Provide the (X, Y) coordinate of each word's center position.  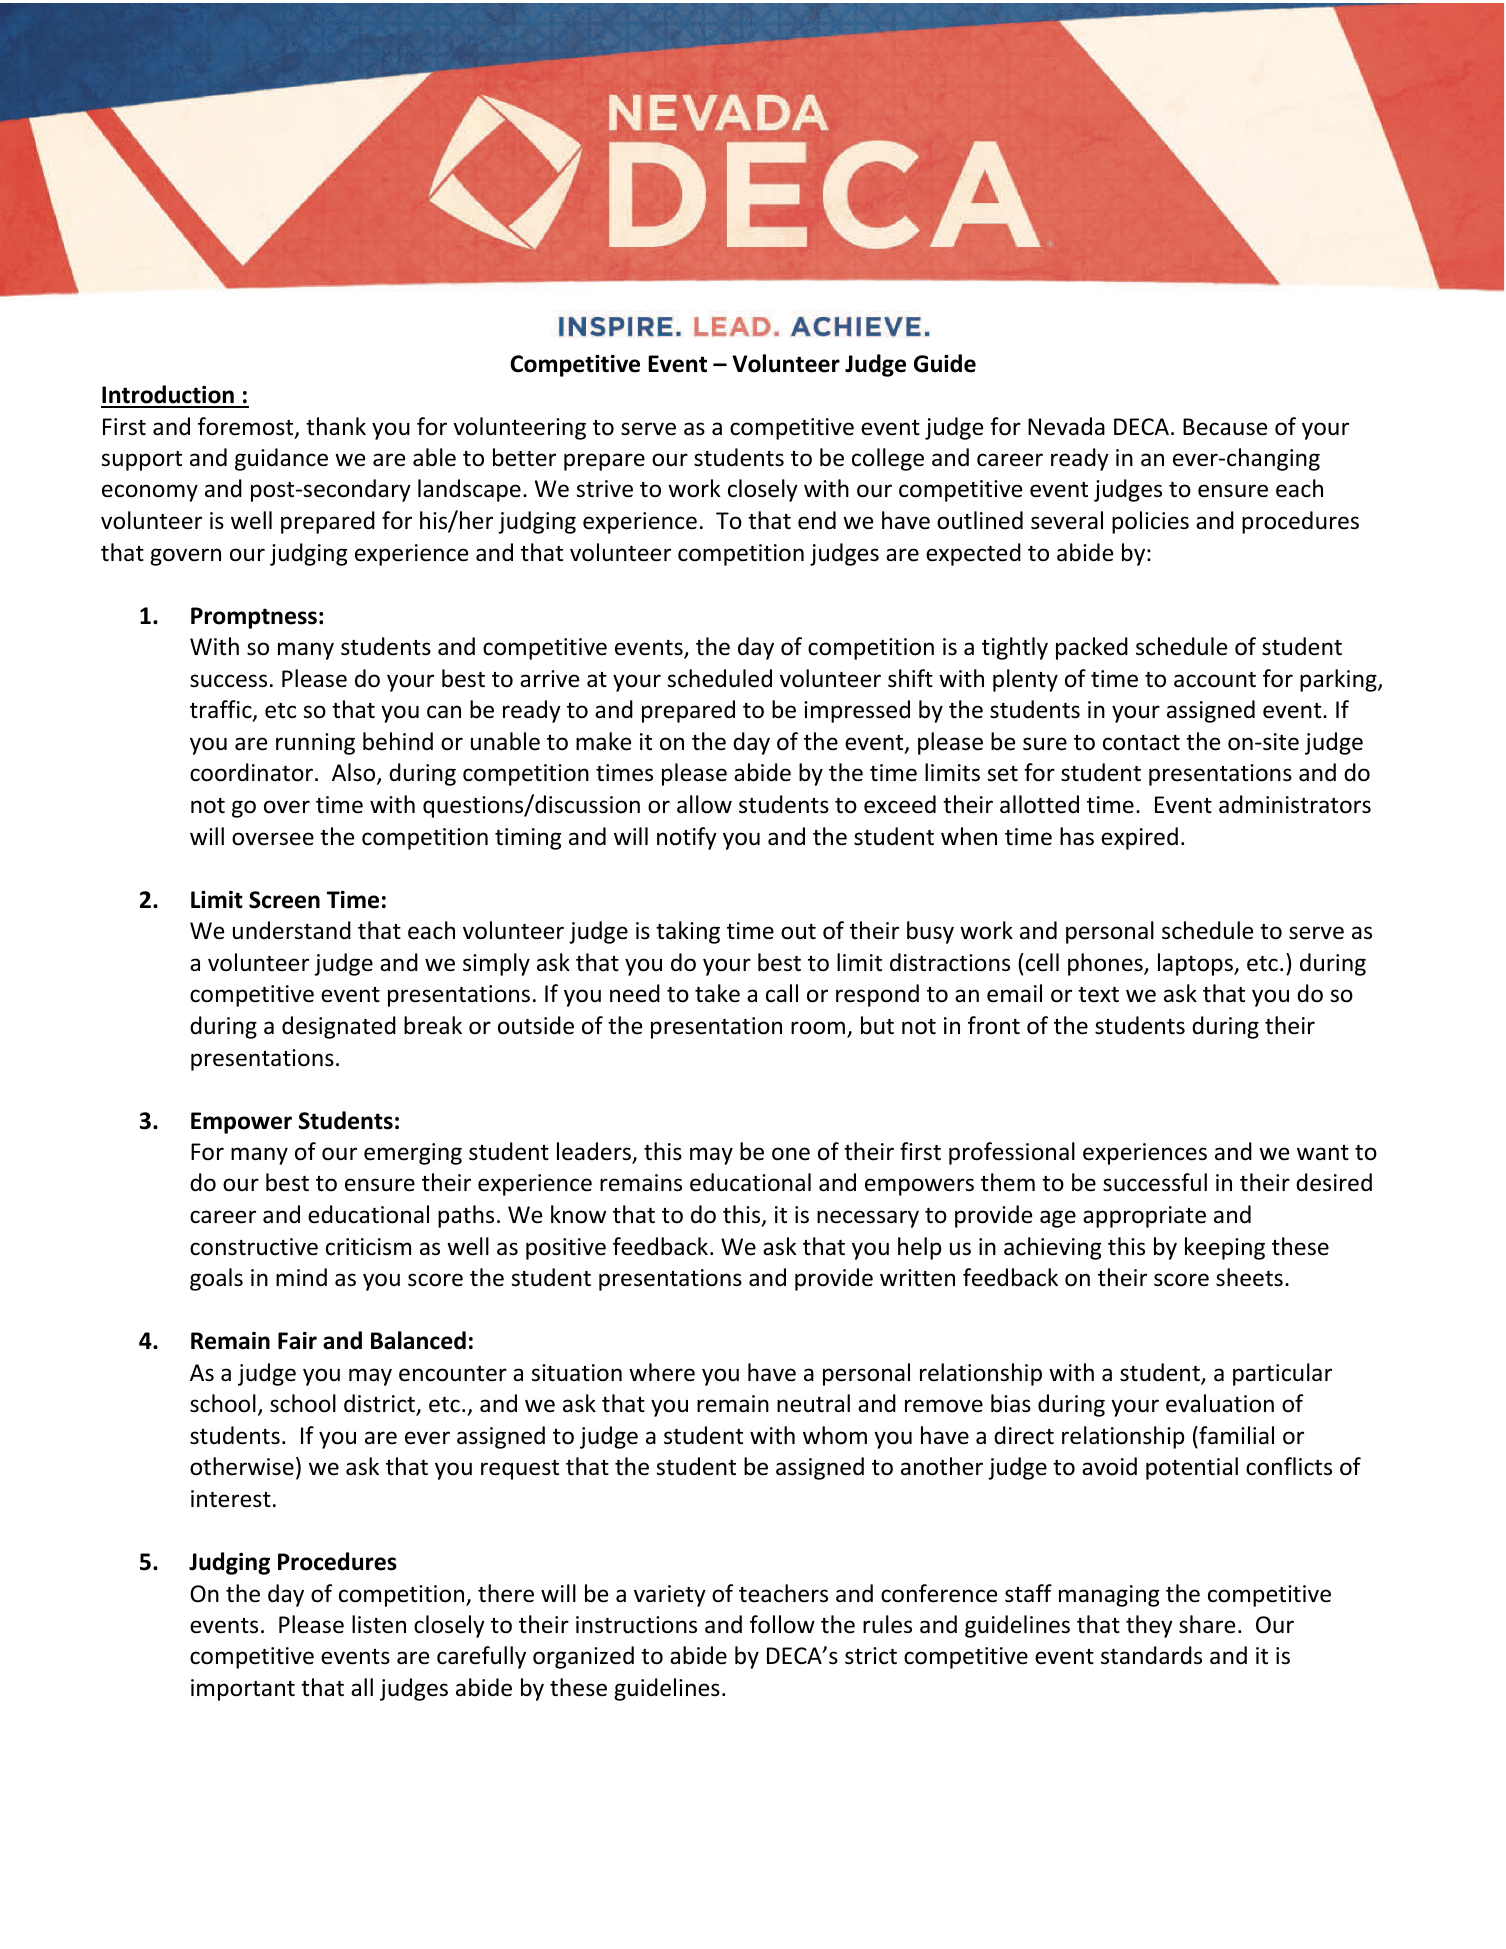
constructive (254, 1247)
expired (1139, 838)
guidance (281, 459)
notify (687, 838)
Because (1225, 427)
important (243, 1690)
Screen (284, 900)
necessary (868, 1219)
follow (782, 1624)
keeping (1225, 1248)
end (817, 520)
